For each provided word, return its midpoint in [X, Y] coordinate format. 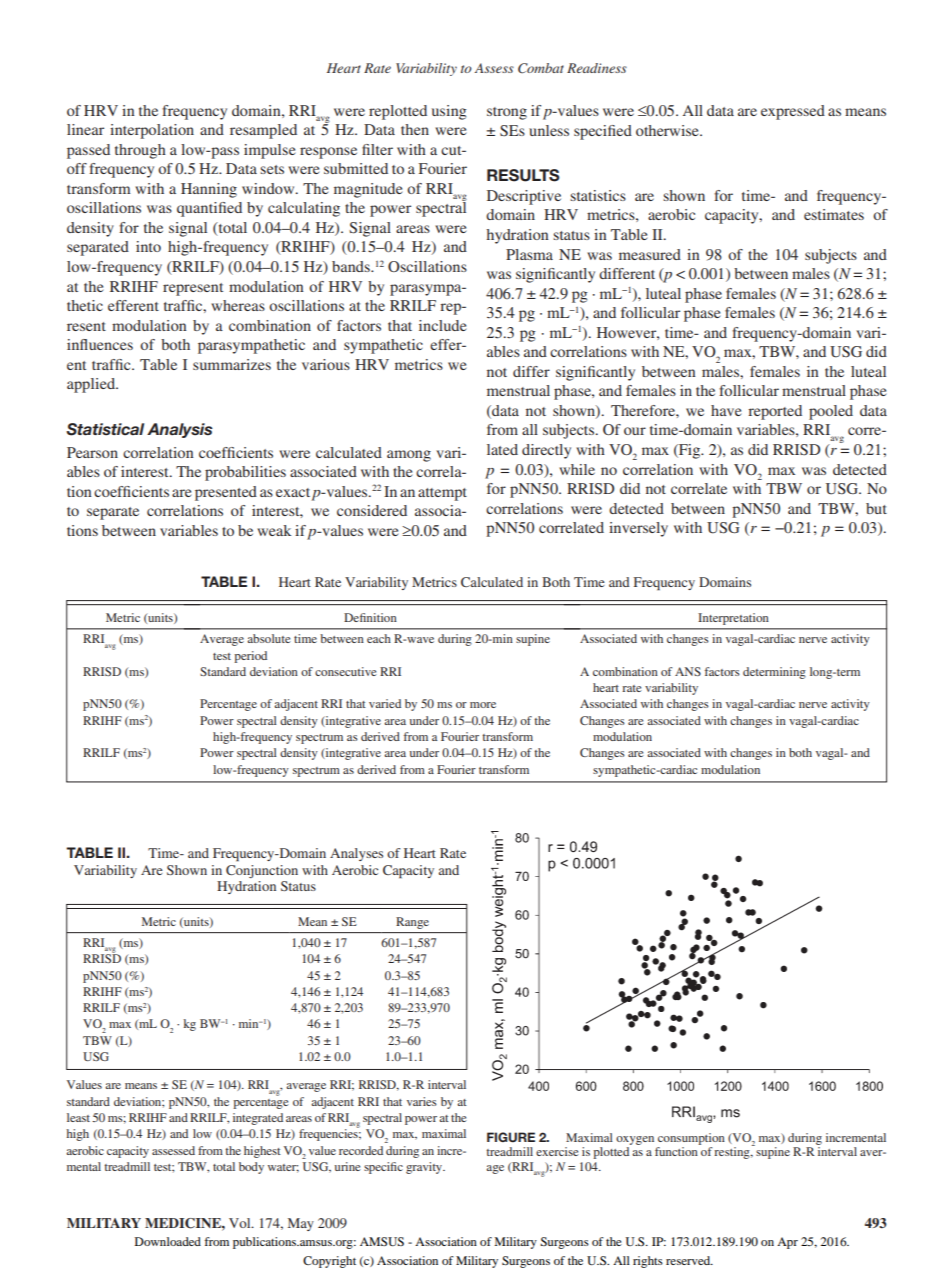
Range [412, 923]
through [140, 151]
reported [775, 412]
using [449, 112]
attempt [442, 494]
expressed [793, 112]
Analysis [180, 430]
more [483, 705]
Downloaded [168, 1241]
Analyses [356, 854]
